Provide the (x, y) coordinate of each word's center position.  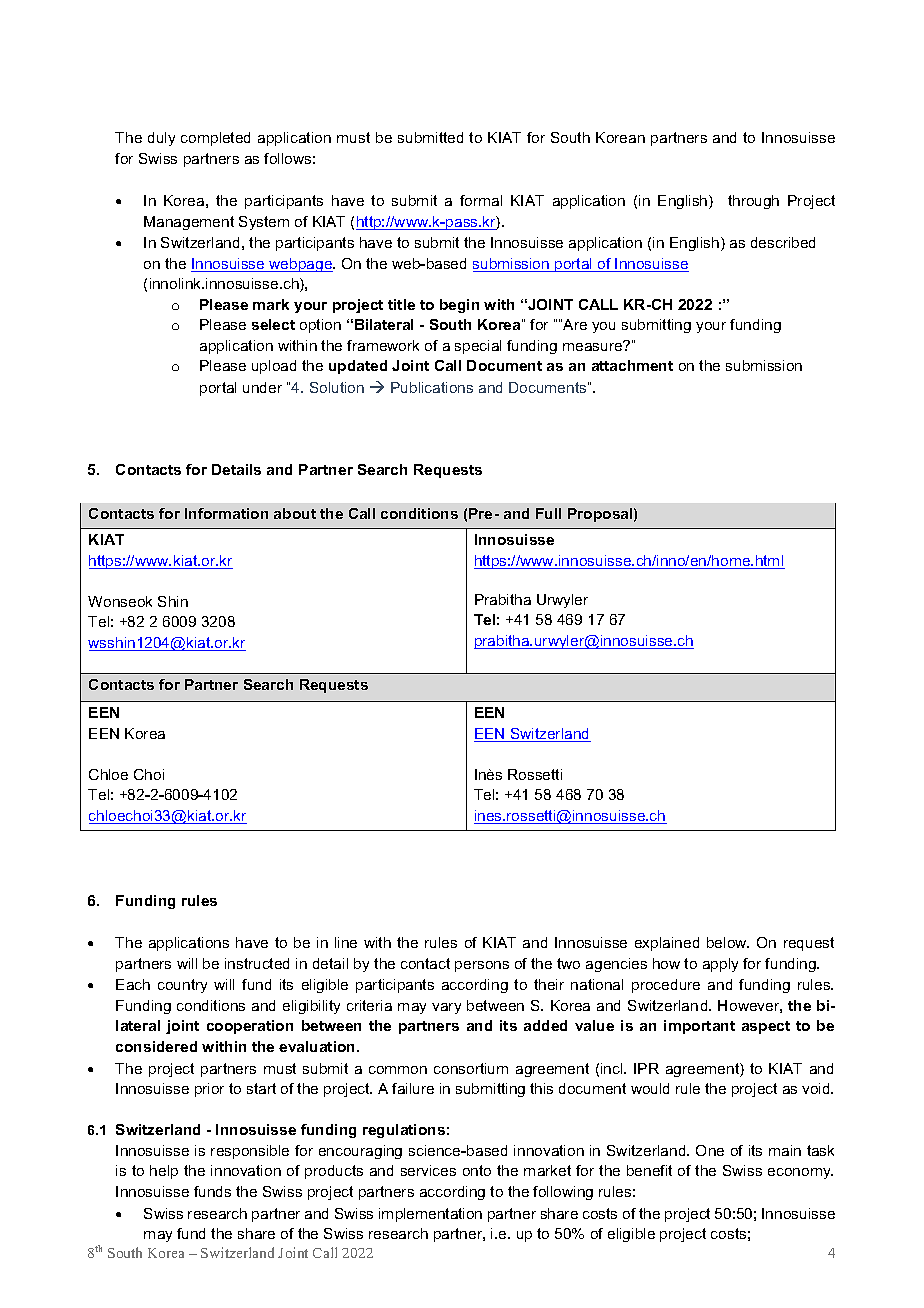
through (753, 202)
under (262, 387)
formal (481, 200)
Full (548, 513)
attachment (632, 365)
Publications (432, 387)
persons (482, 966)
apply (720, 965)
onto (477, 1170)
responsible (250, 1152)
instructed (257, 963)
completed (215, 139)
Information (226, 513)
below (728, 942)
